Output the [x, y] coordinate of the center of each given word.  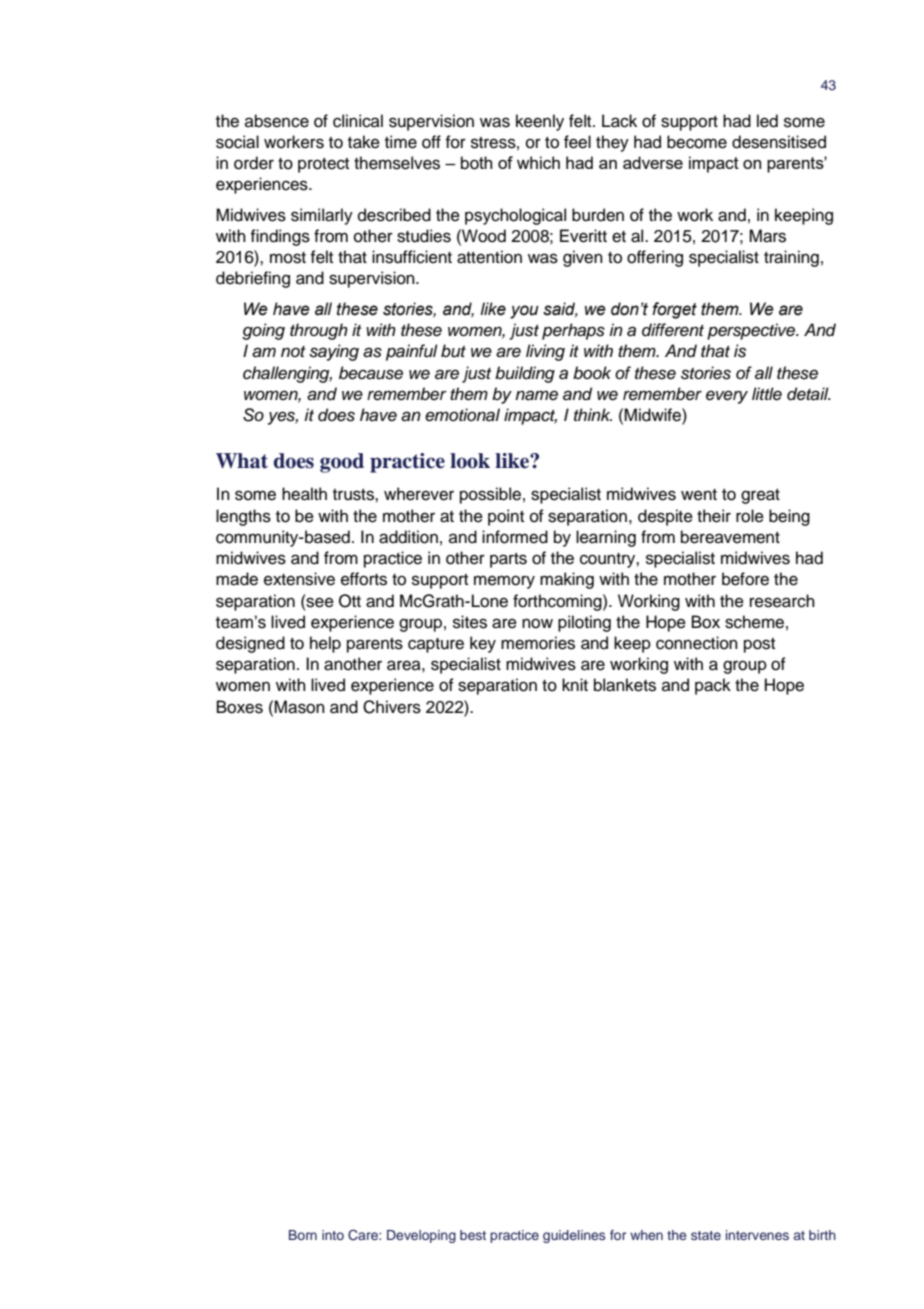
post [759, 645]
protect [323, 165]
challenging [287, 374]
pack [713, 686]
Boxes [240, 707]
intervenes [757, 1235]
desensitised [779, 142]
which [538, 162]
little [767, 394]
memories [538, 643]
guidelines [574, 1236]
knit [575, 684]
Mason [299, 707]
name [536, 395]
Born [303, 1235]
